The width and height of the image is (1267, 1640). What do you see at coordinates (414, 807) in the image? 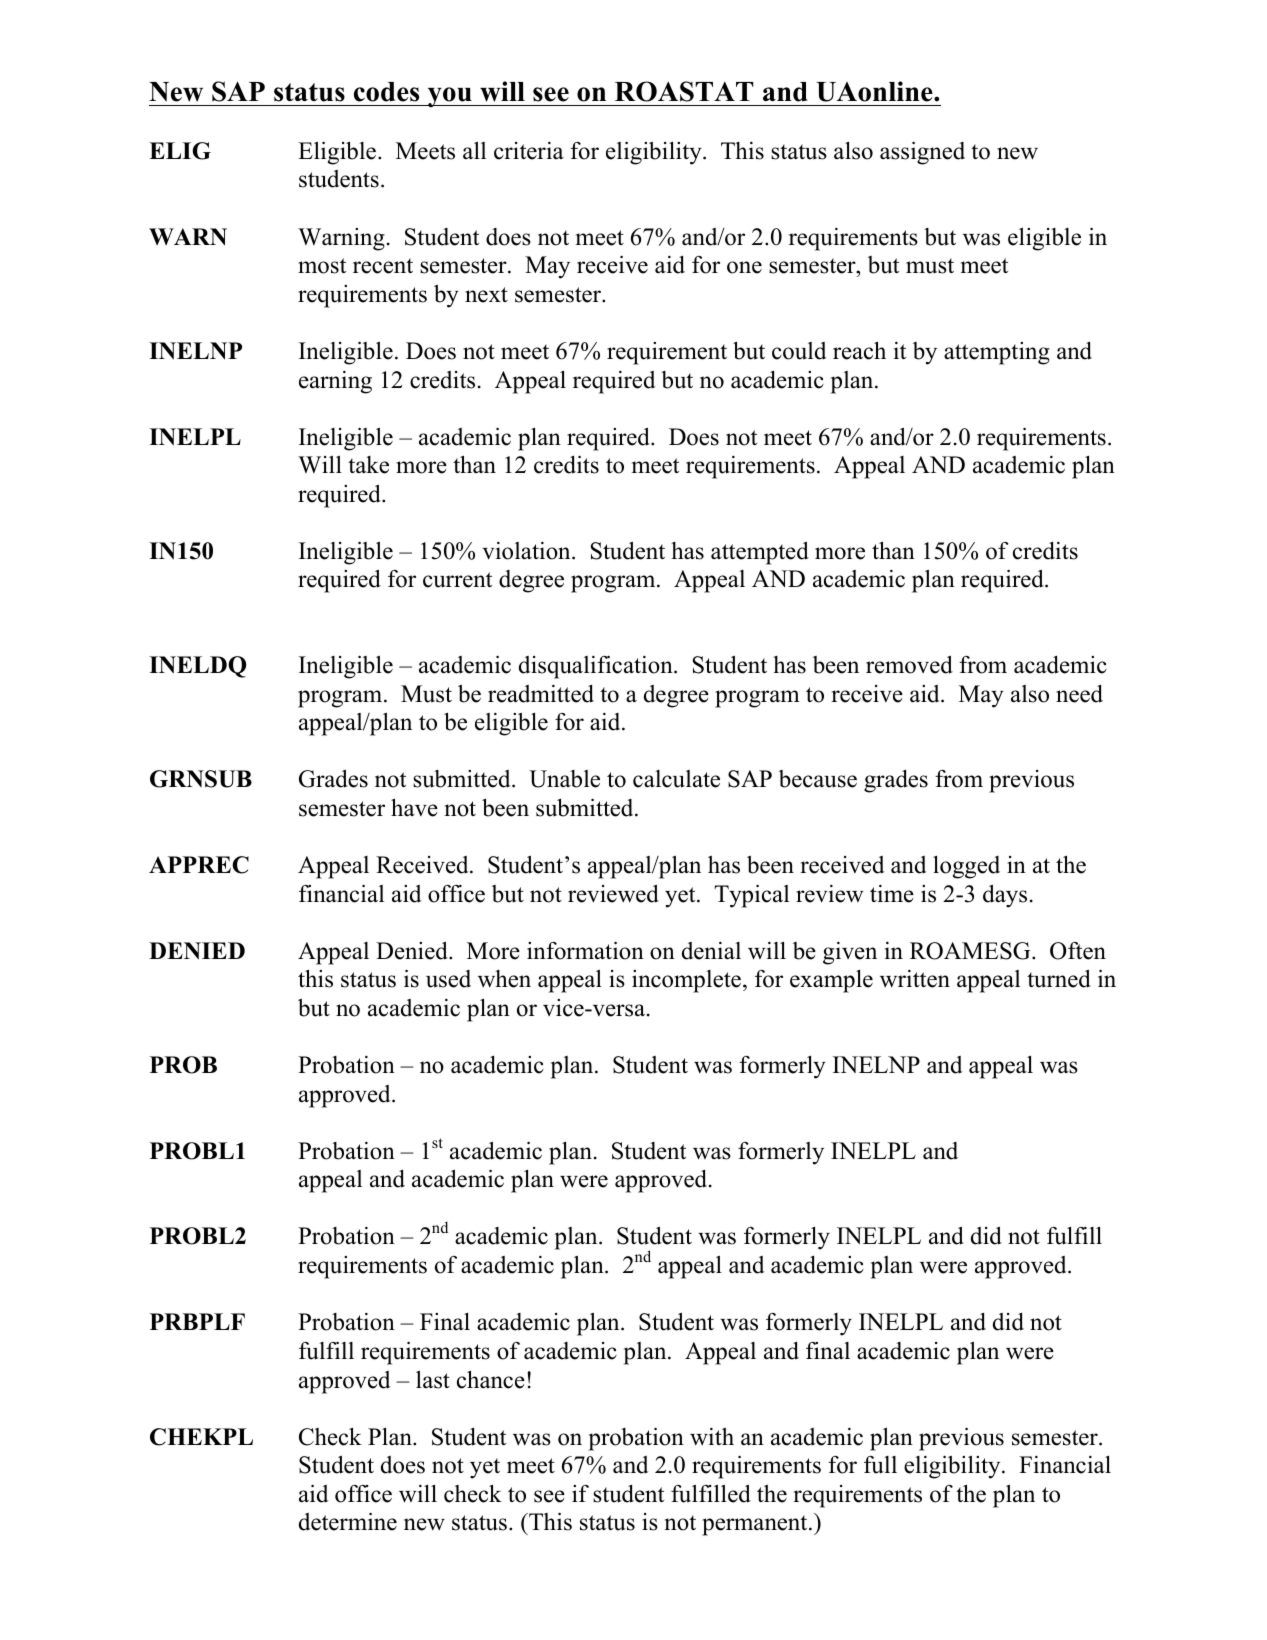
I see `have` at bounding box center [414, 807].
